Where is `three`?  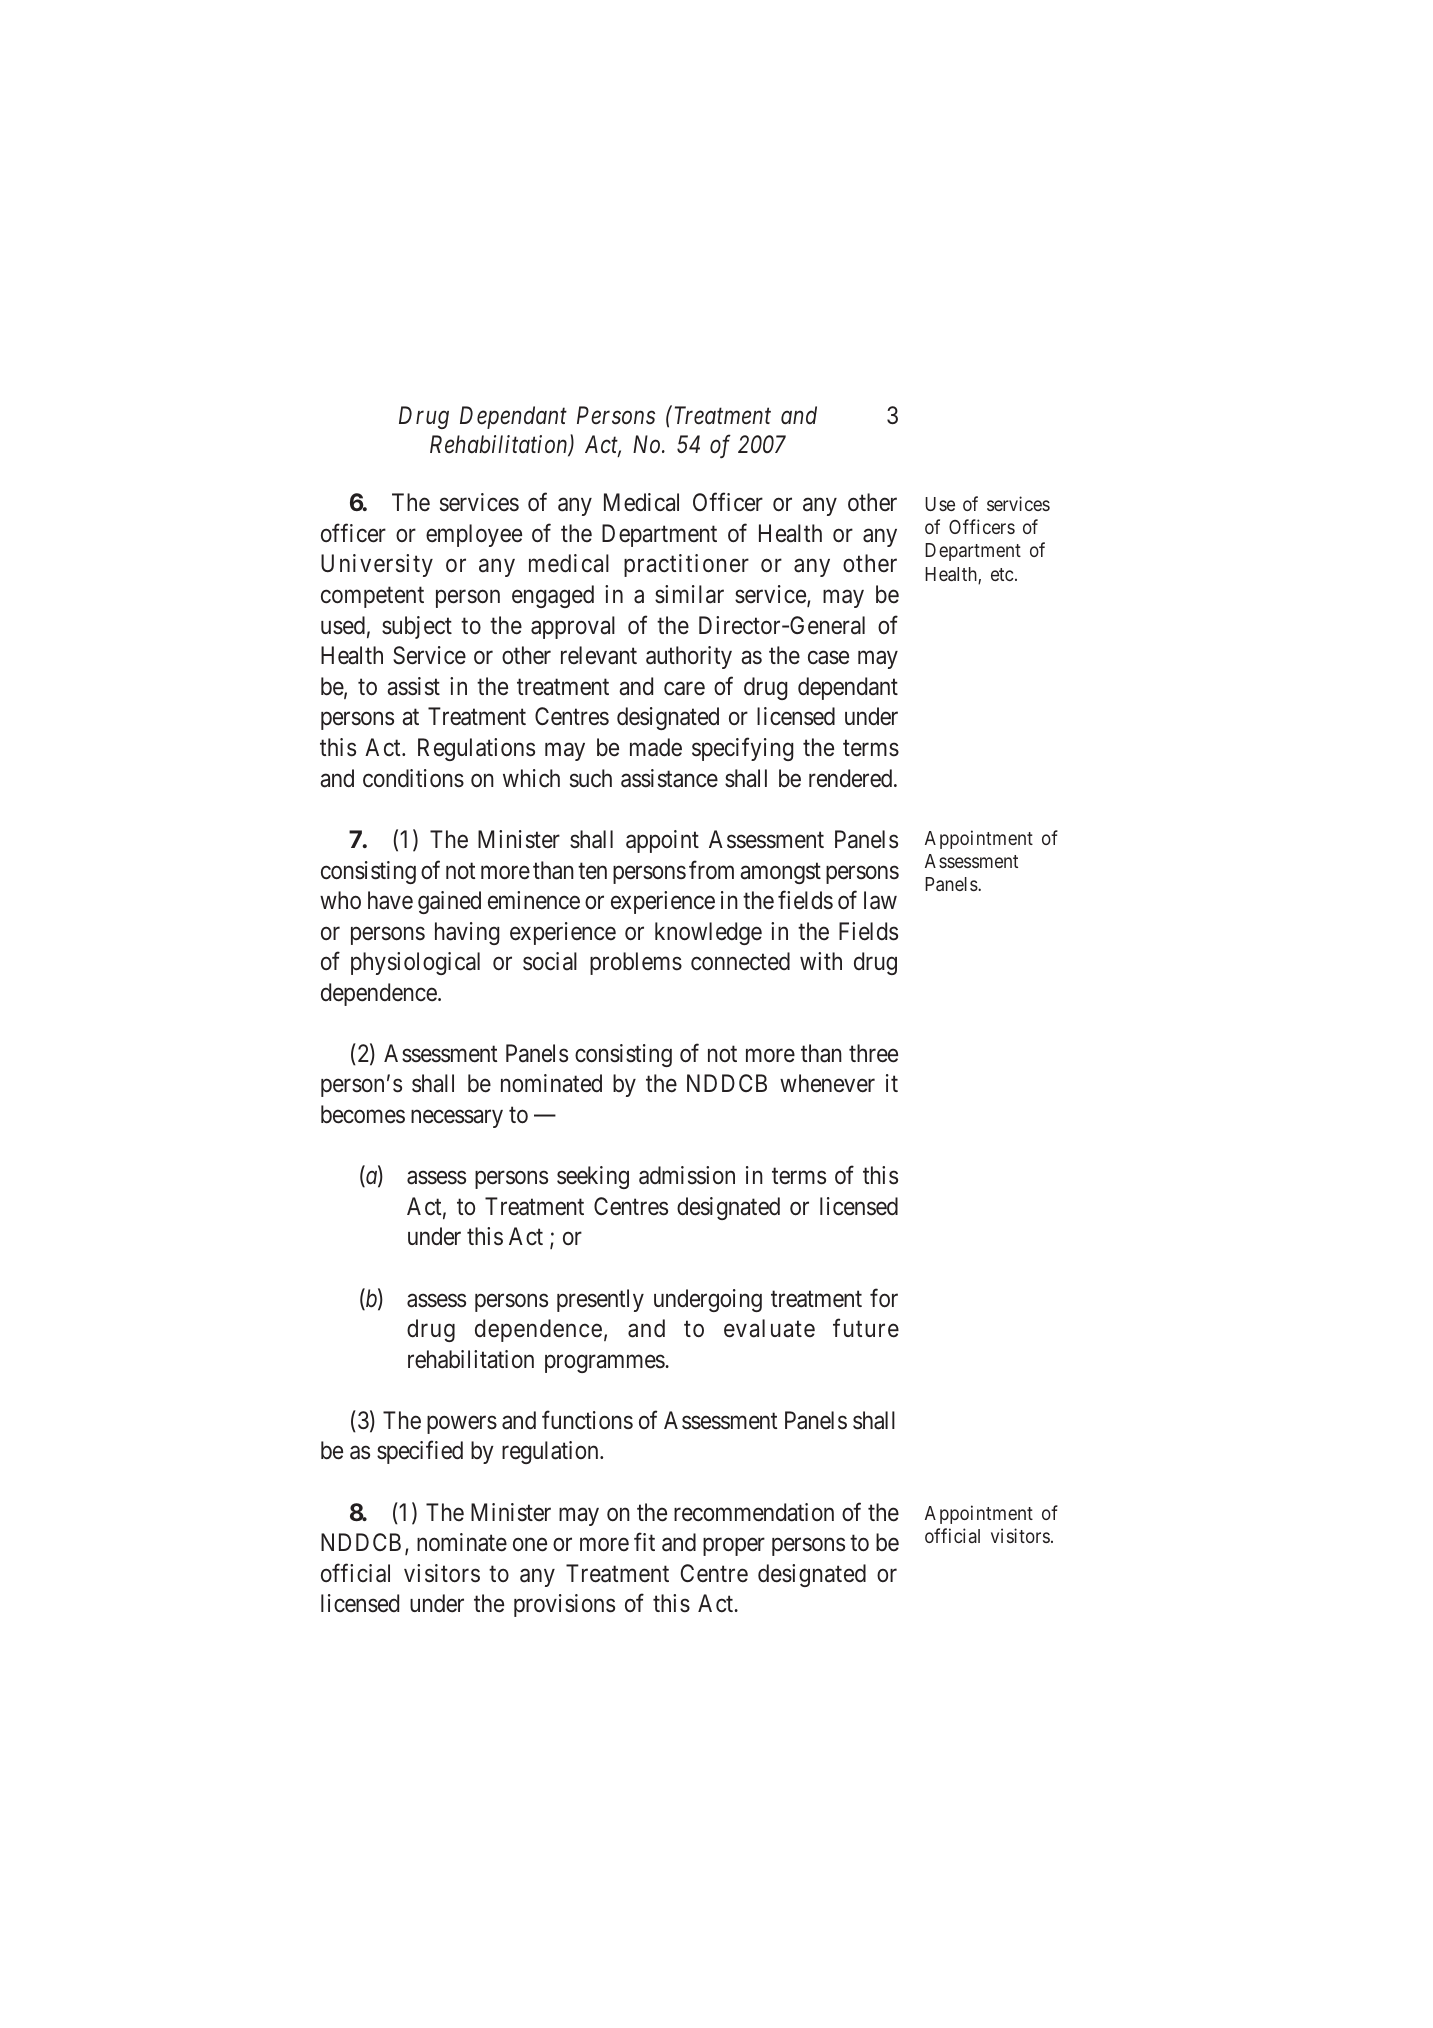
three is located at coordinates (873, 1053).
